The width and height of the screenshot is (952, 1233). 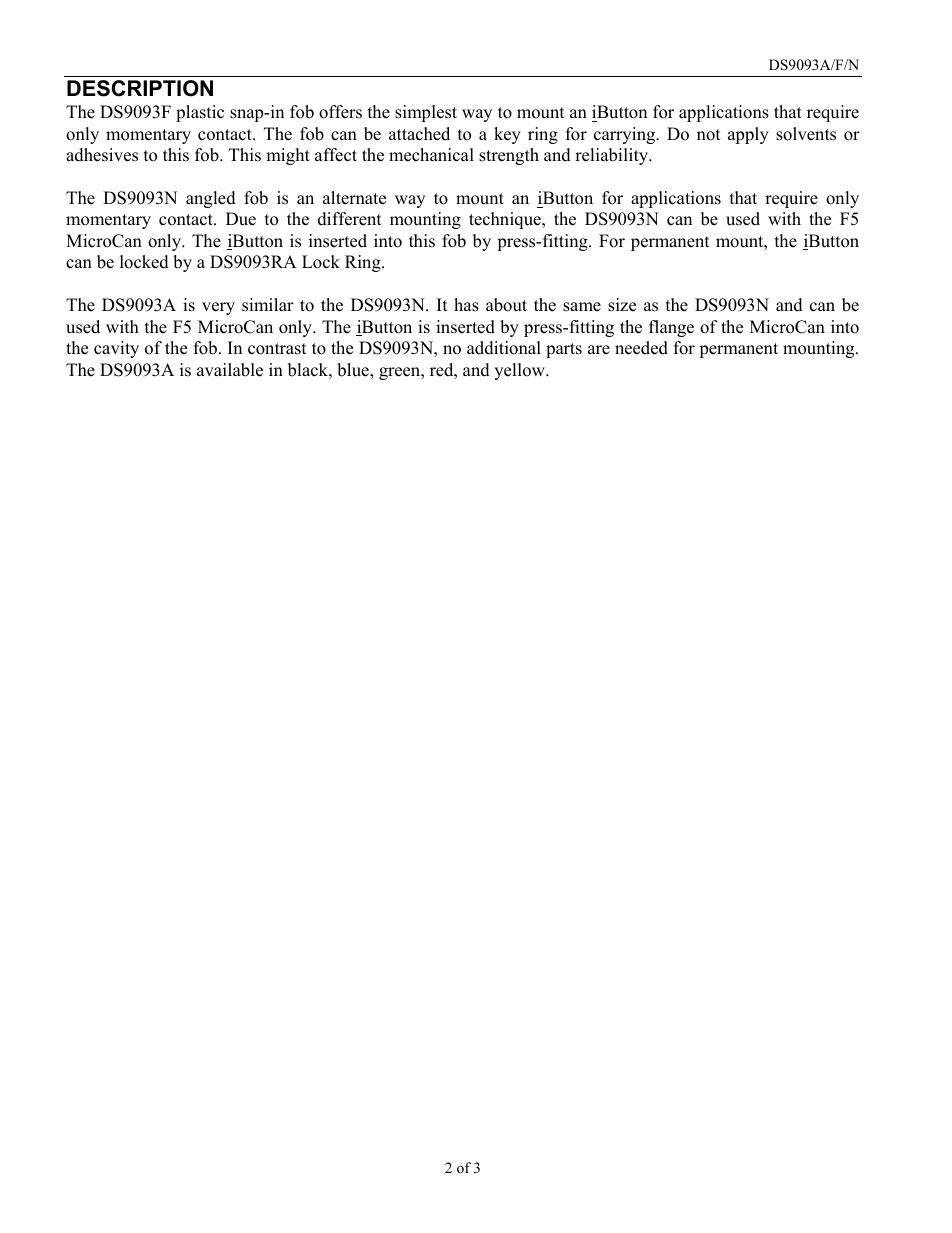 I want to click on angled, so click(x=211, y=199).
